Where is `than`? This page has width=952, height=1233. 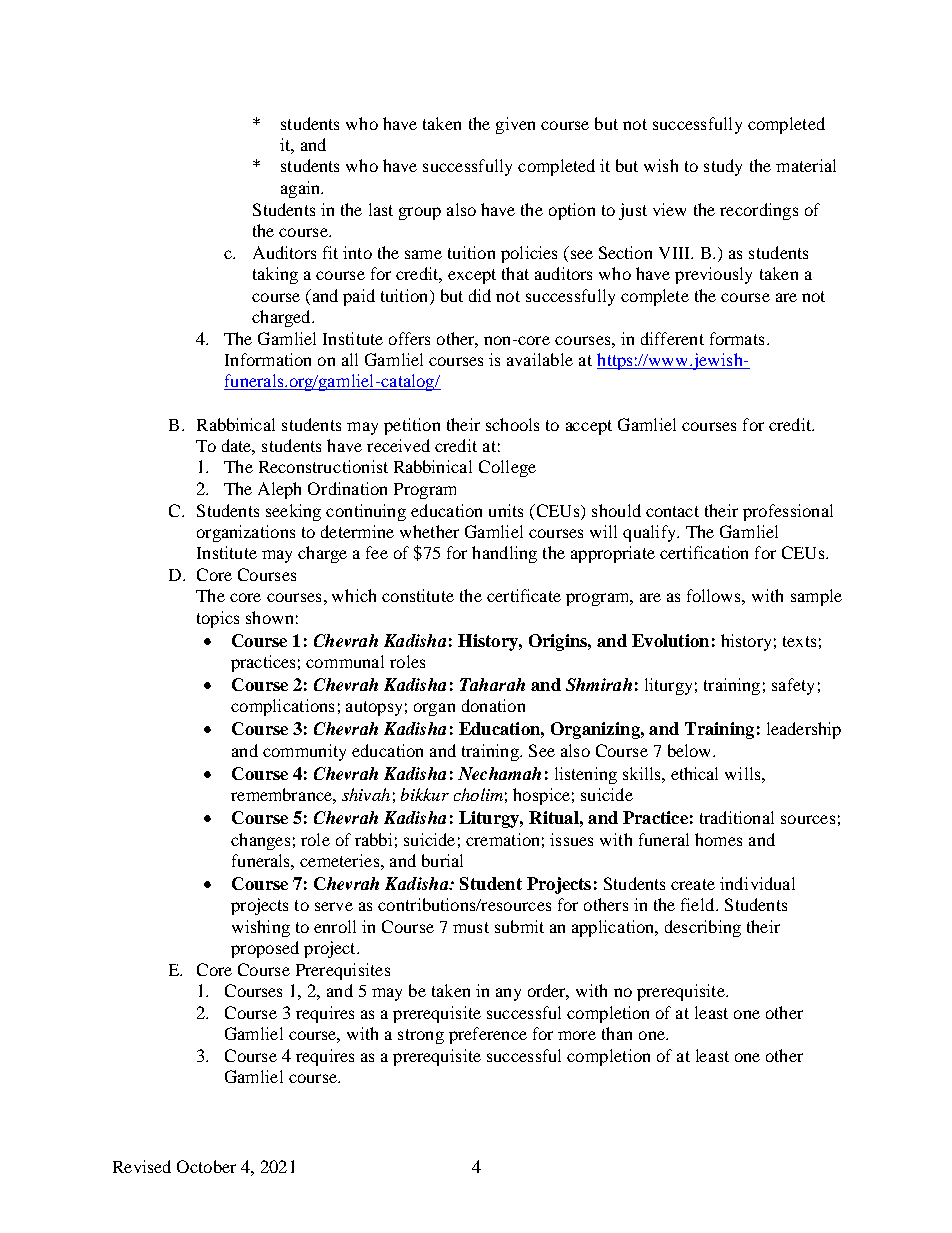 than is located at coordinates (617, 1033).
